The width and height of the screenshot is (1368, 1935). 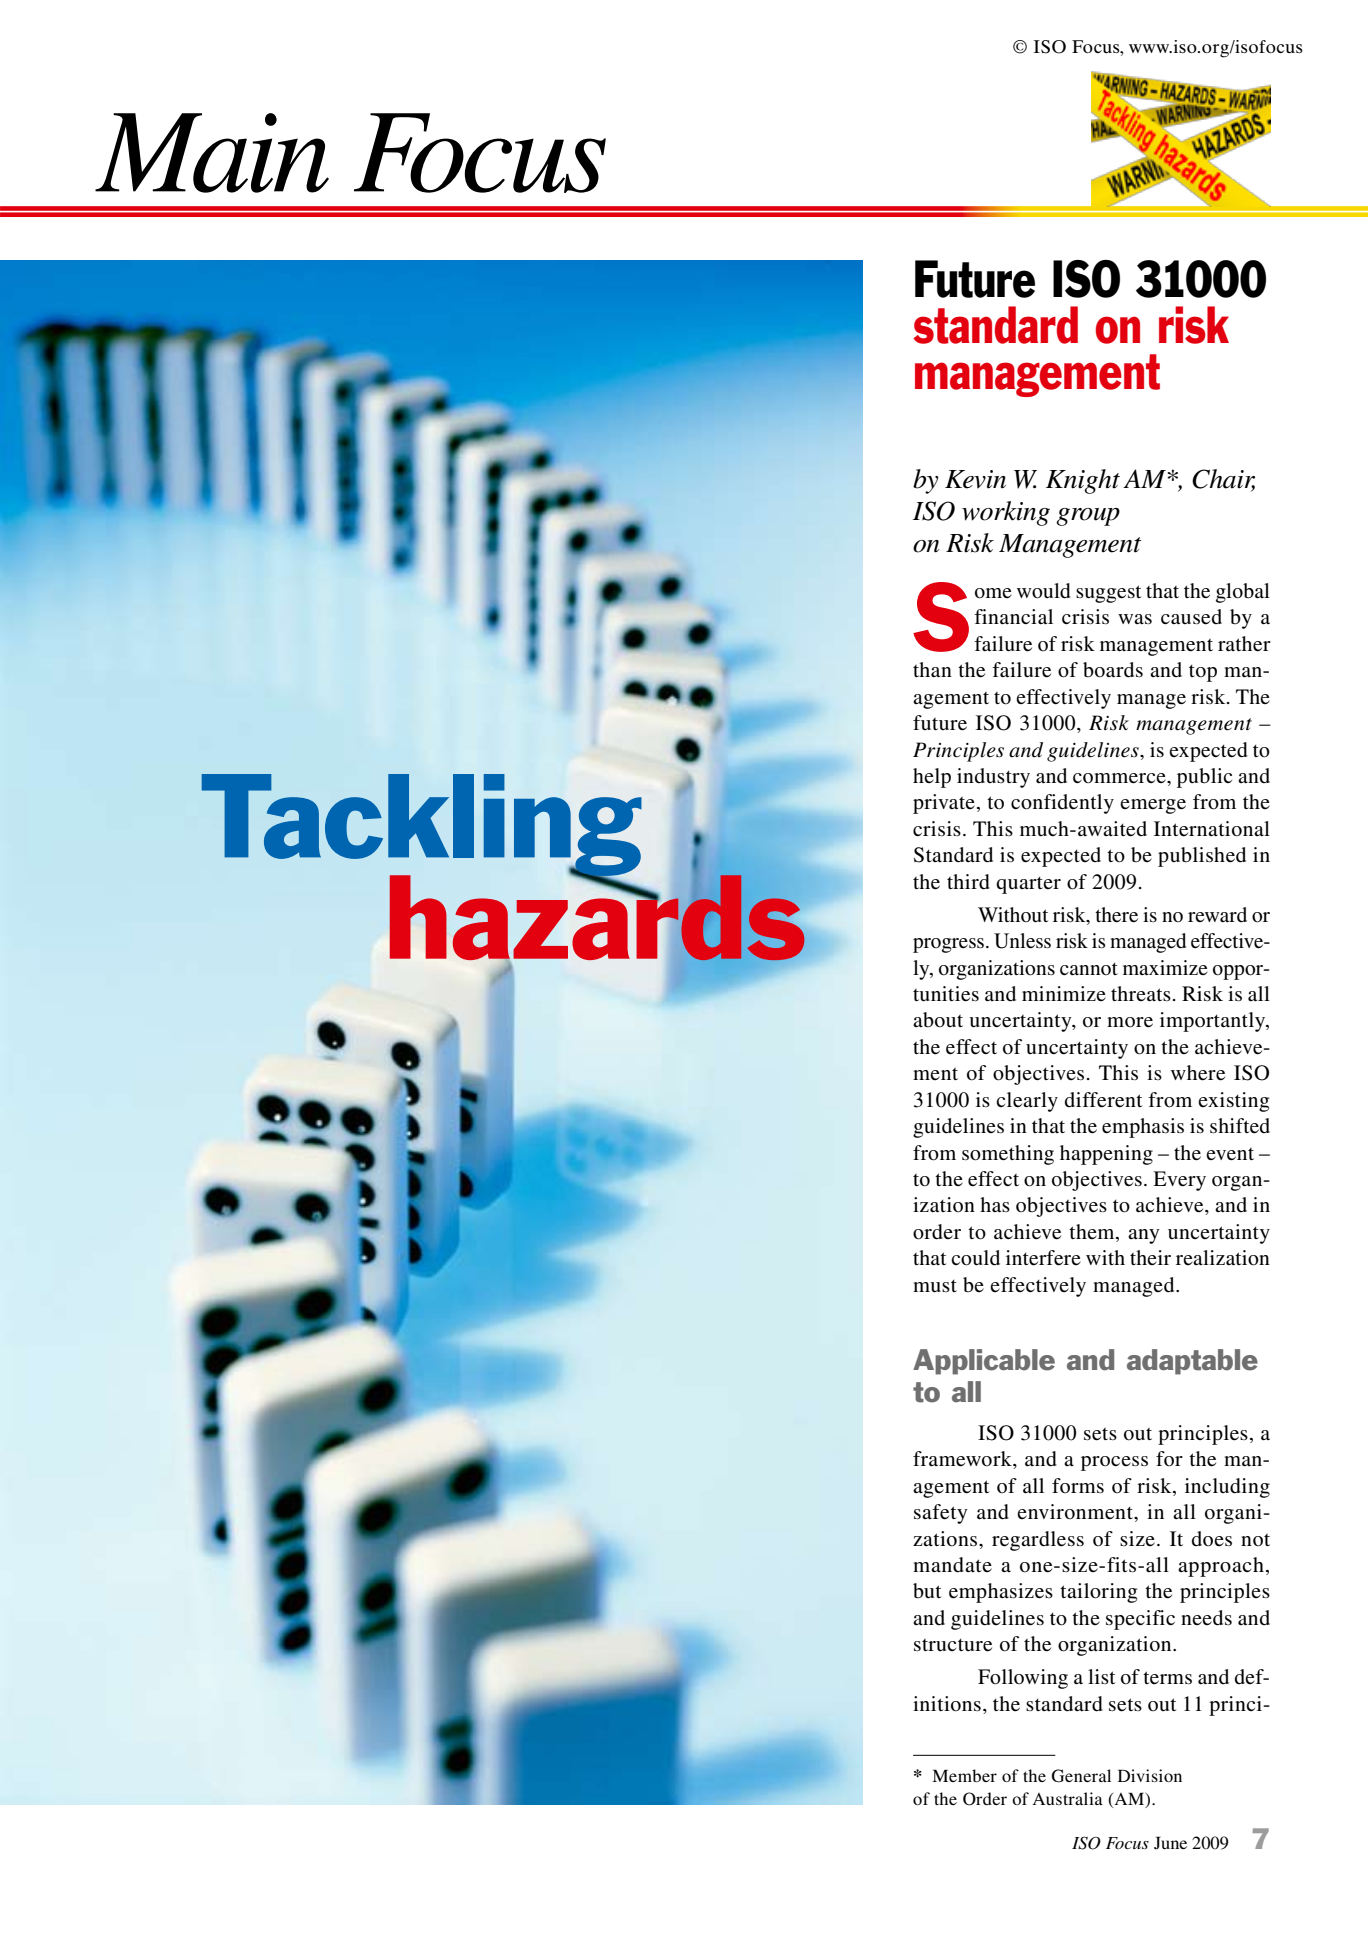 What do you see at coordinates (1150, 1775) in the screenshot?
I see `Division` at bounding box center [1150, 1775].
